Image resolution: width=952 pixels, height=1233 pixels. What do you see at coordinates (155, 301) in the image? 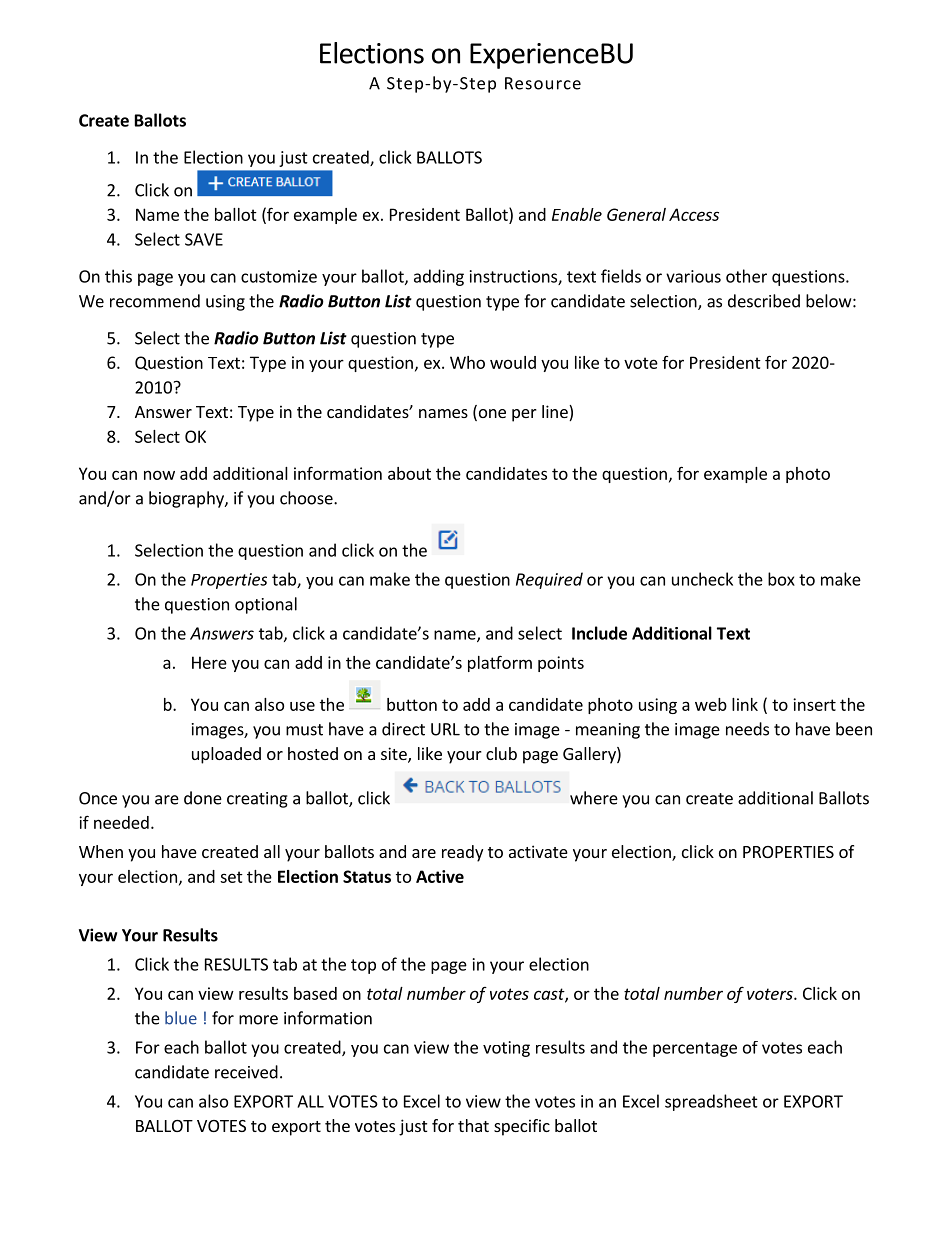
I see `recommend` at bounding box center [155, 301].
